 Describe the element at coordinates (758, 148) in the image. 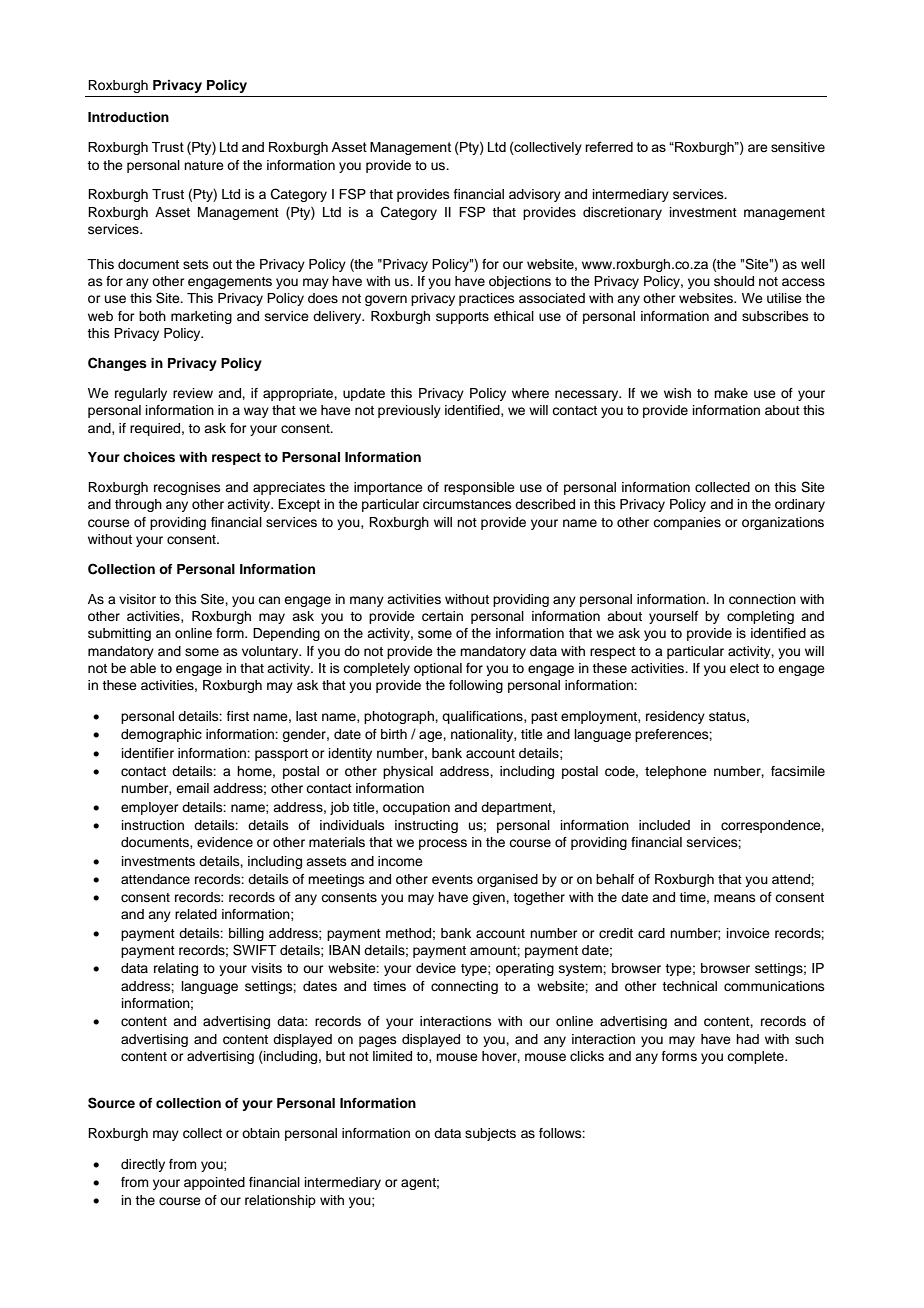

I see `are` at that location.
